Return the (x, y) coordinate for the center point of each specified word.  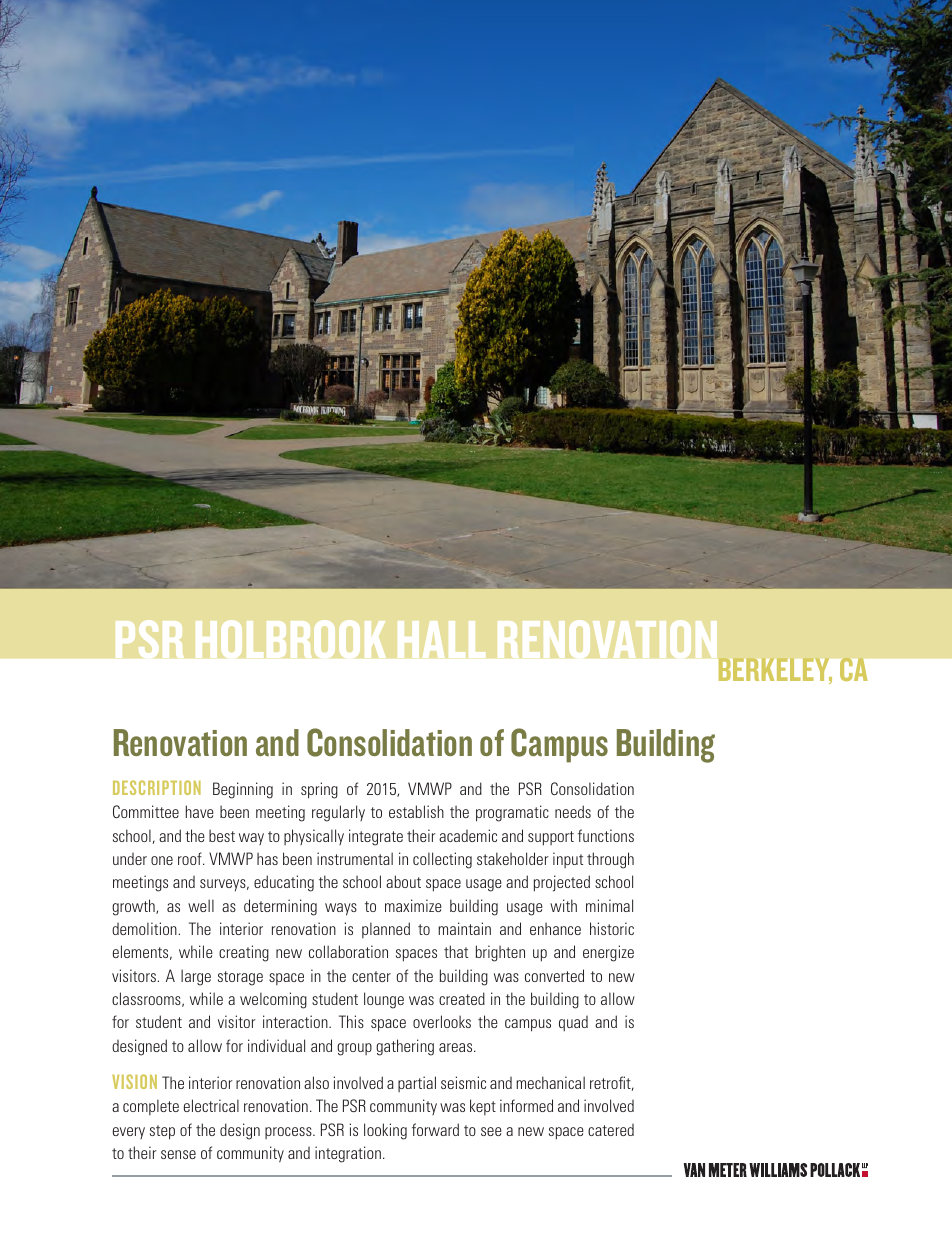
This (351, 1021)
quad (573, 1023)
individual (276, 1045)
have (200, 811)
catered (611, 1130)
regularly (338, 813)
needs (573, 811)
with (563, 905)
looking (385, 1131)
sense (178, 1154)
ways (341, 909)
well (201, 905)
